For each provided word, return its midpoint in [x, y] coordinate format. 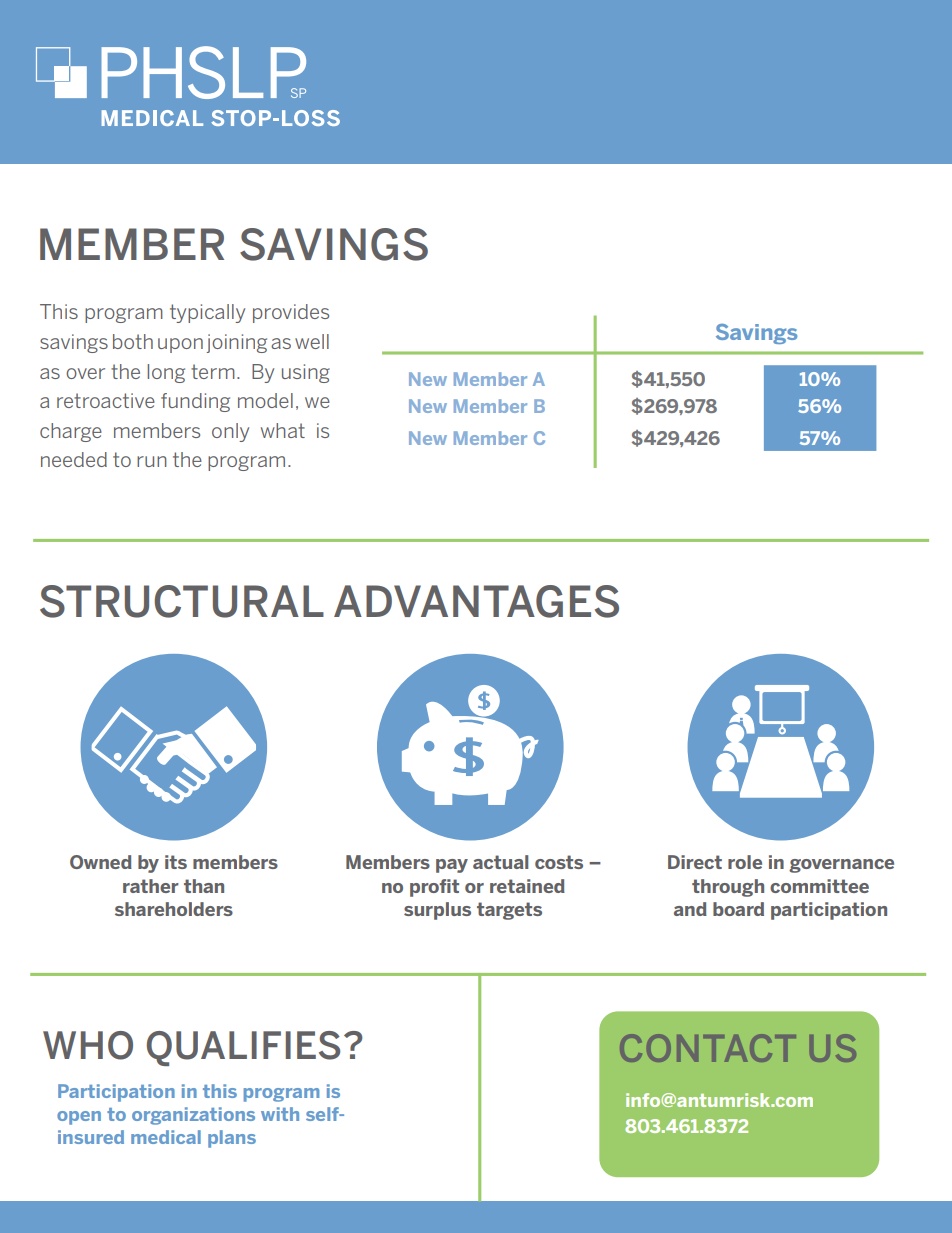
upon [180, 345]
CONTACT [708, 1048]
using [306, 373]
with [280, 1114]
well [312, 341]
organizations [193, 1116]
